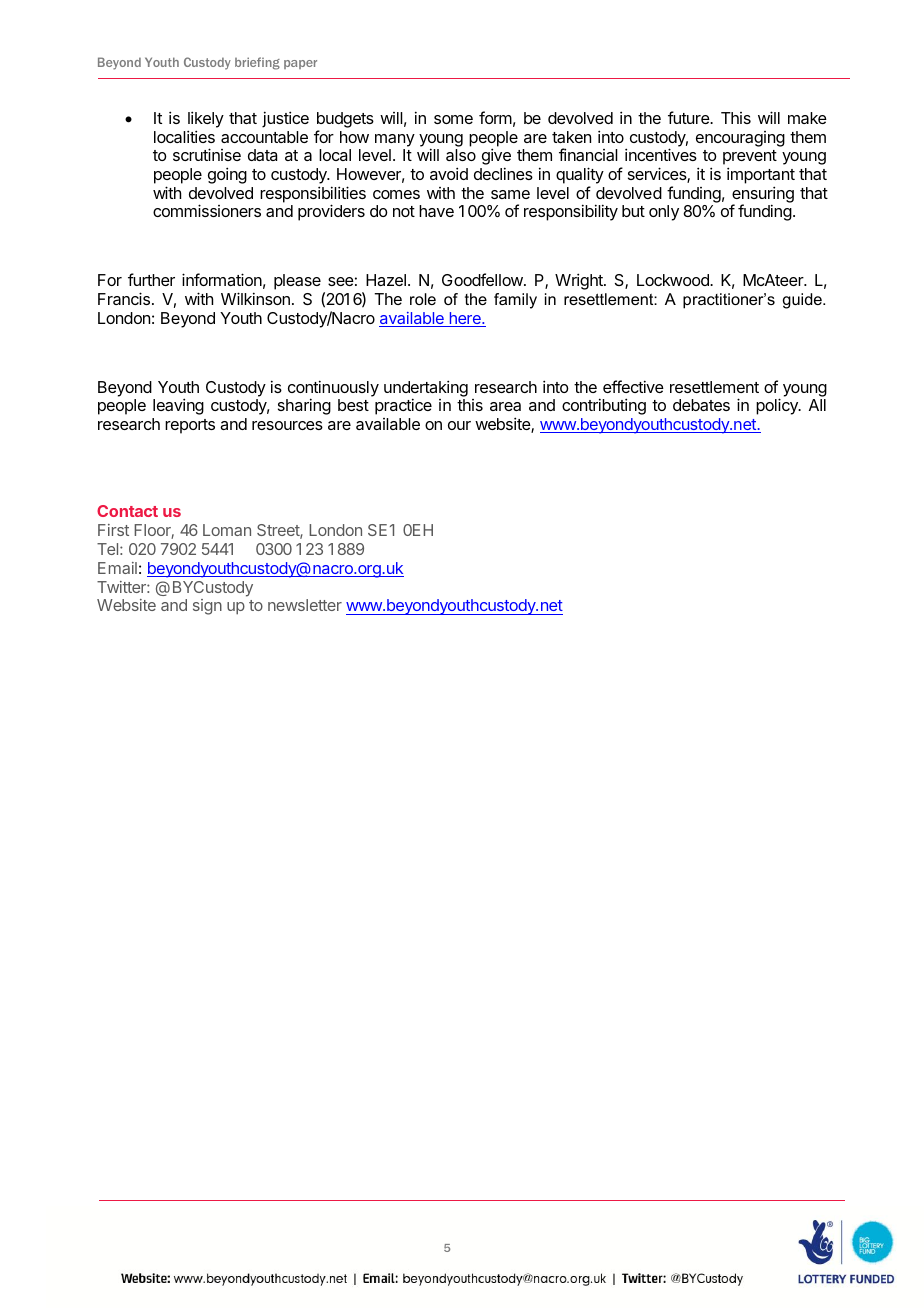 This screenshot has height=1308, width=924. Describe the element at coordinates (257, 63) in the screenshot. I see `briefing` at that location.
